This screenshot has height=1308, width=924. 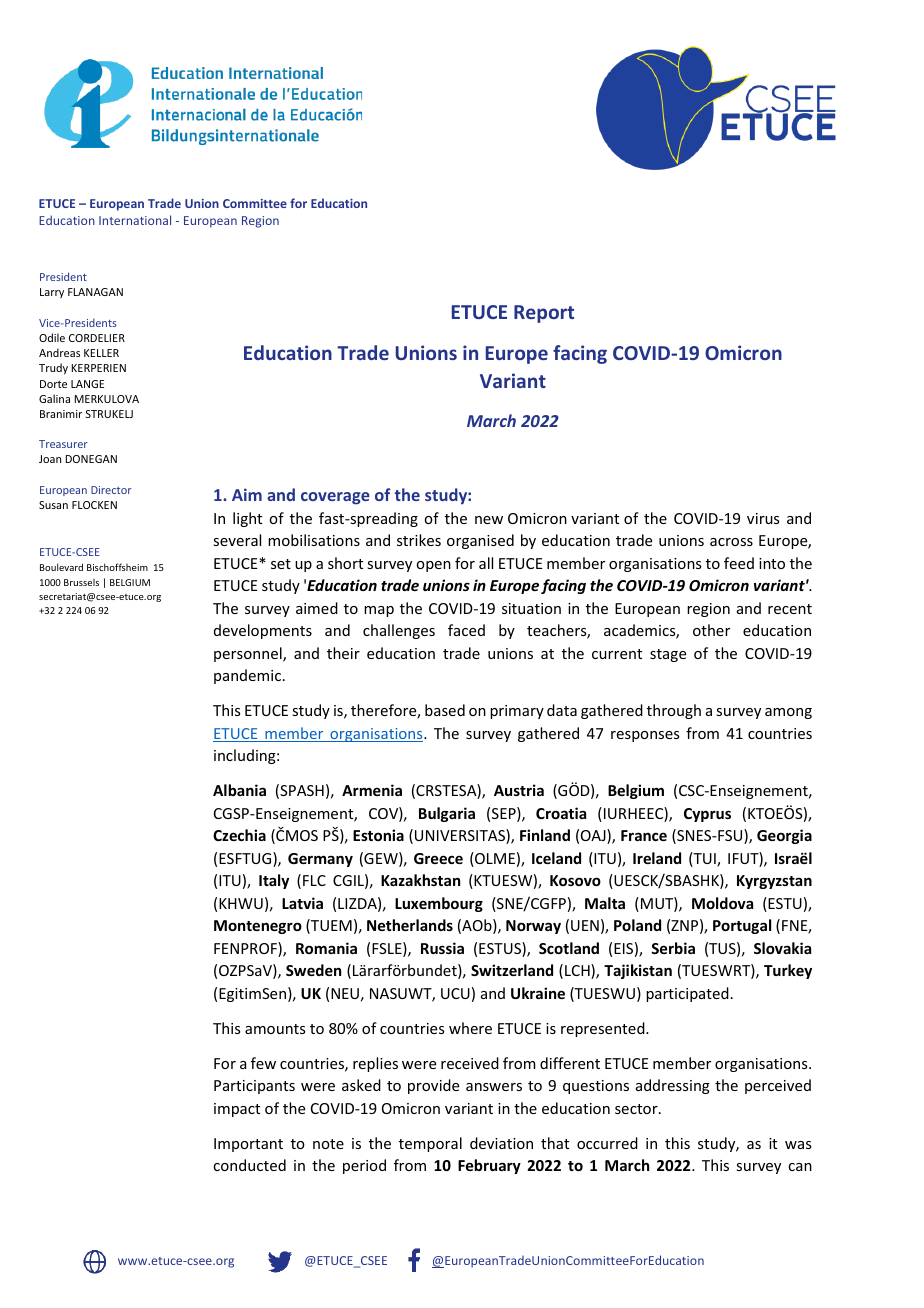 What do you see at coordinates (237, 1110) in the screenshot?
I see `impact` at bounding box center [237, 1110].
